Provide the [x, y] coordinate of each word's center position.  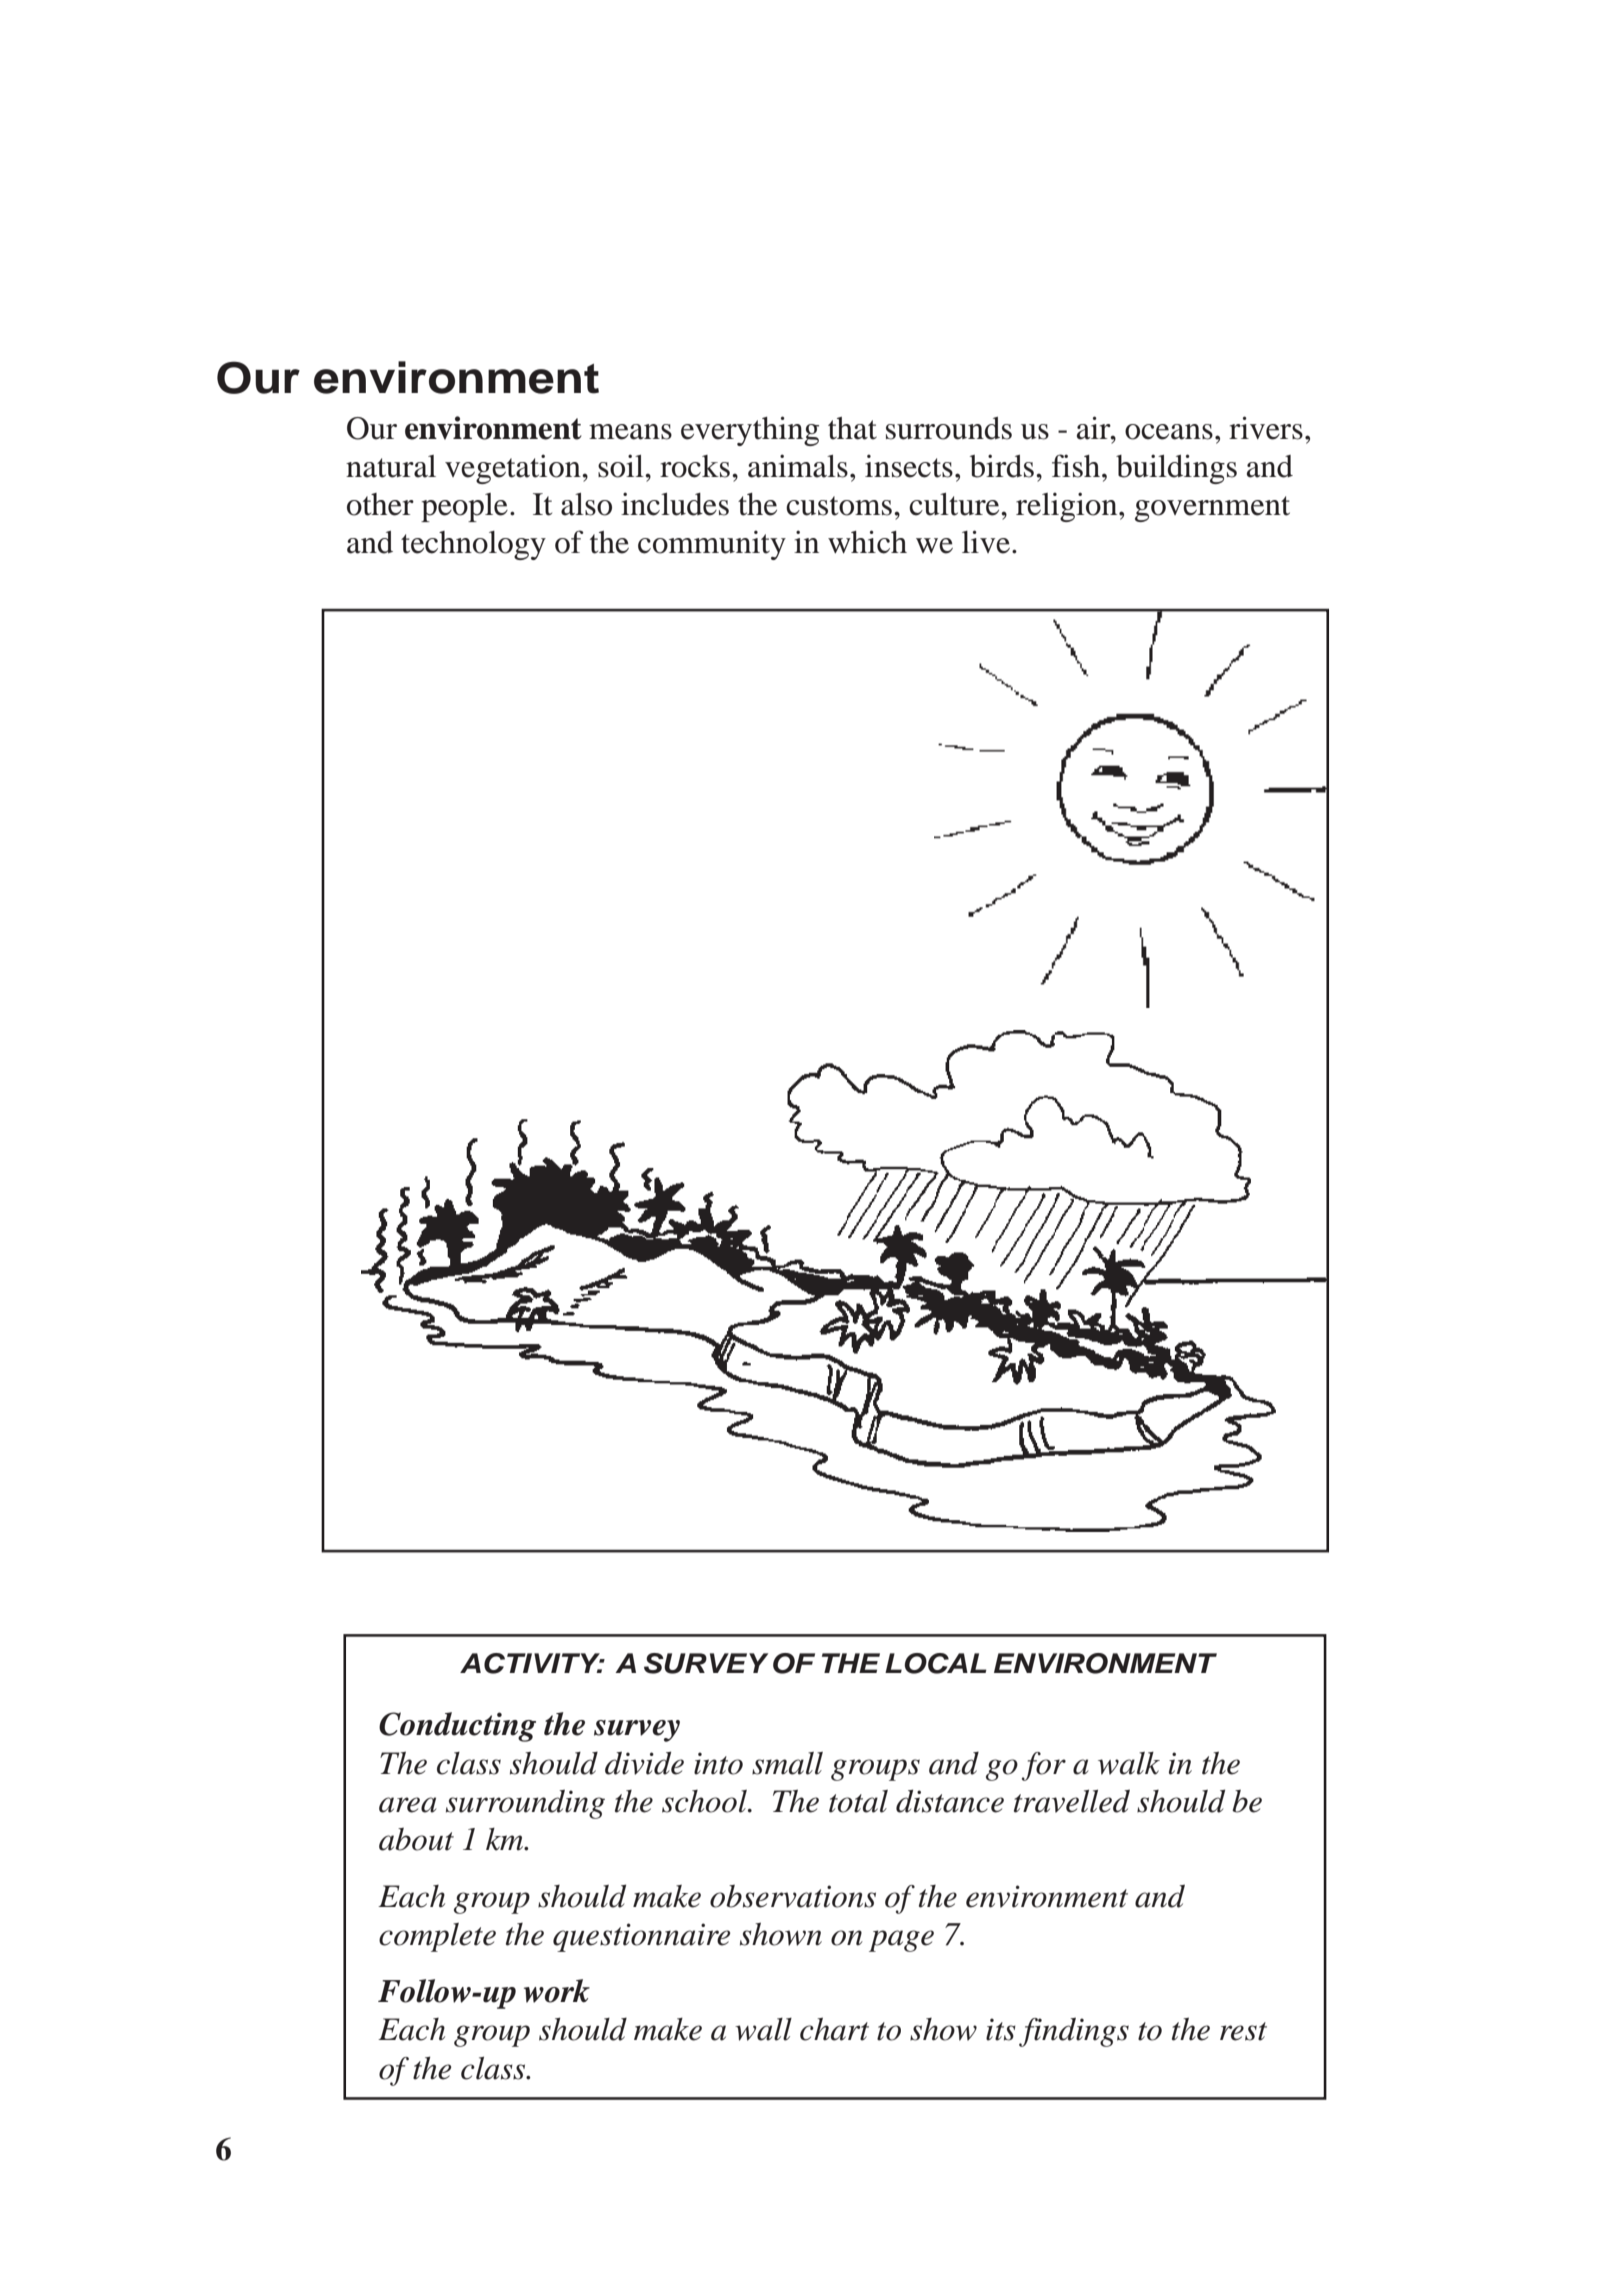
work [557, 1991]
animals [798, 466]
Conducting [457, 1727]
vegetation [514, 469]
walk [1129, 1763]
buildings [1176, 469]
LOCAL [936, 1663]
